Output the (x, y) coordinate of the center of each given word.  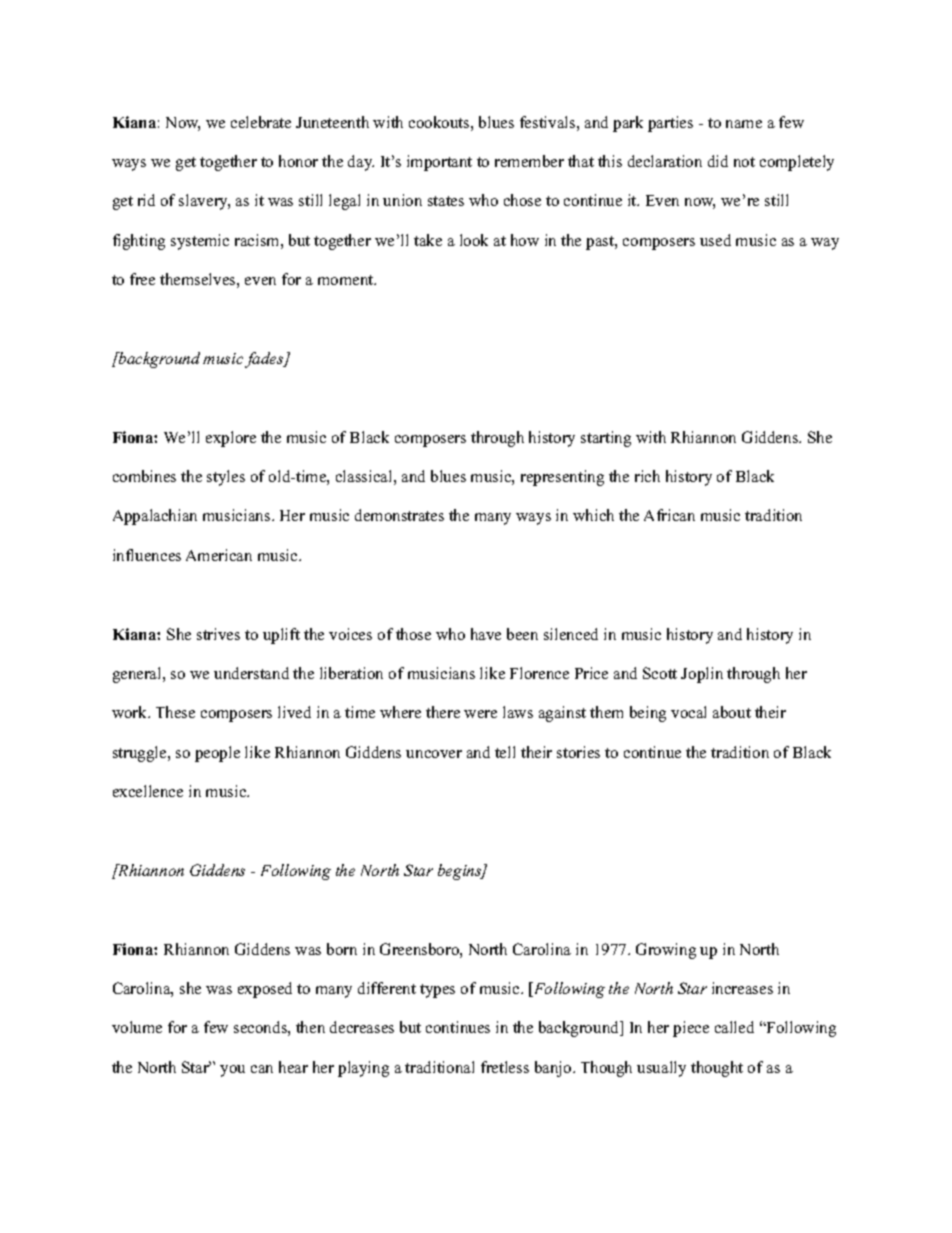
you (232, 1071)
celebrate (261, 122)
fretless (505, 1067)
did (718, 161)
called (734, 1027)
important (439, 163)
